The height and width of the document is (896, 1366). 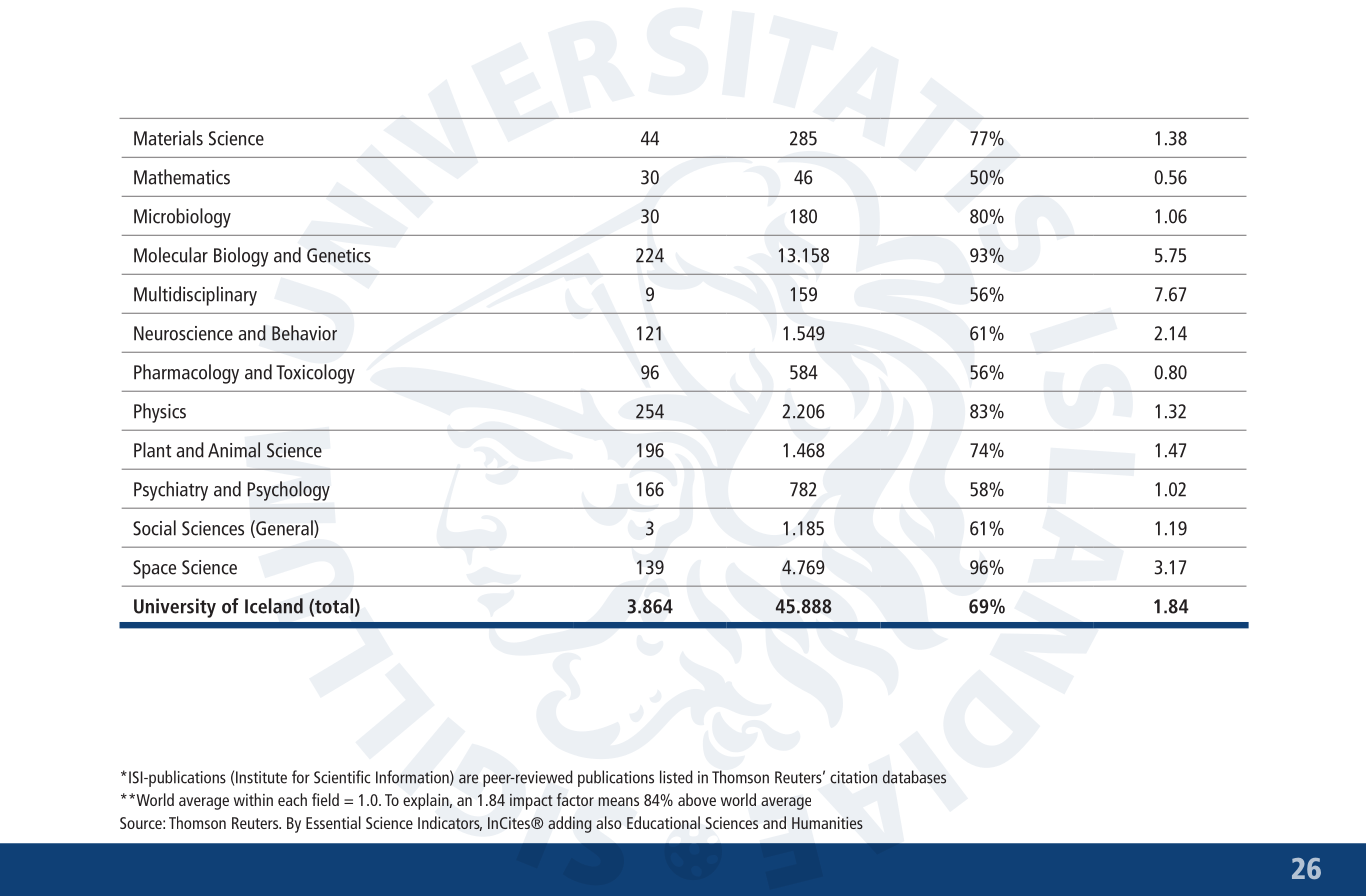 I want to click on Psychology, so click(x=289, y=491).
